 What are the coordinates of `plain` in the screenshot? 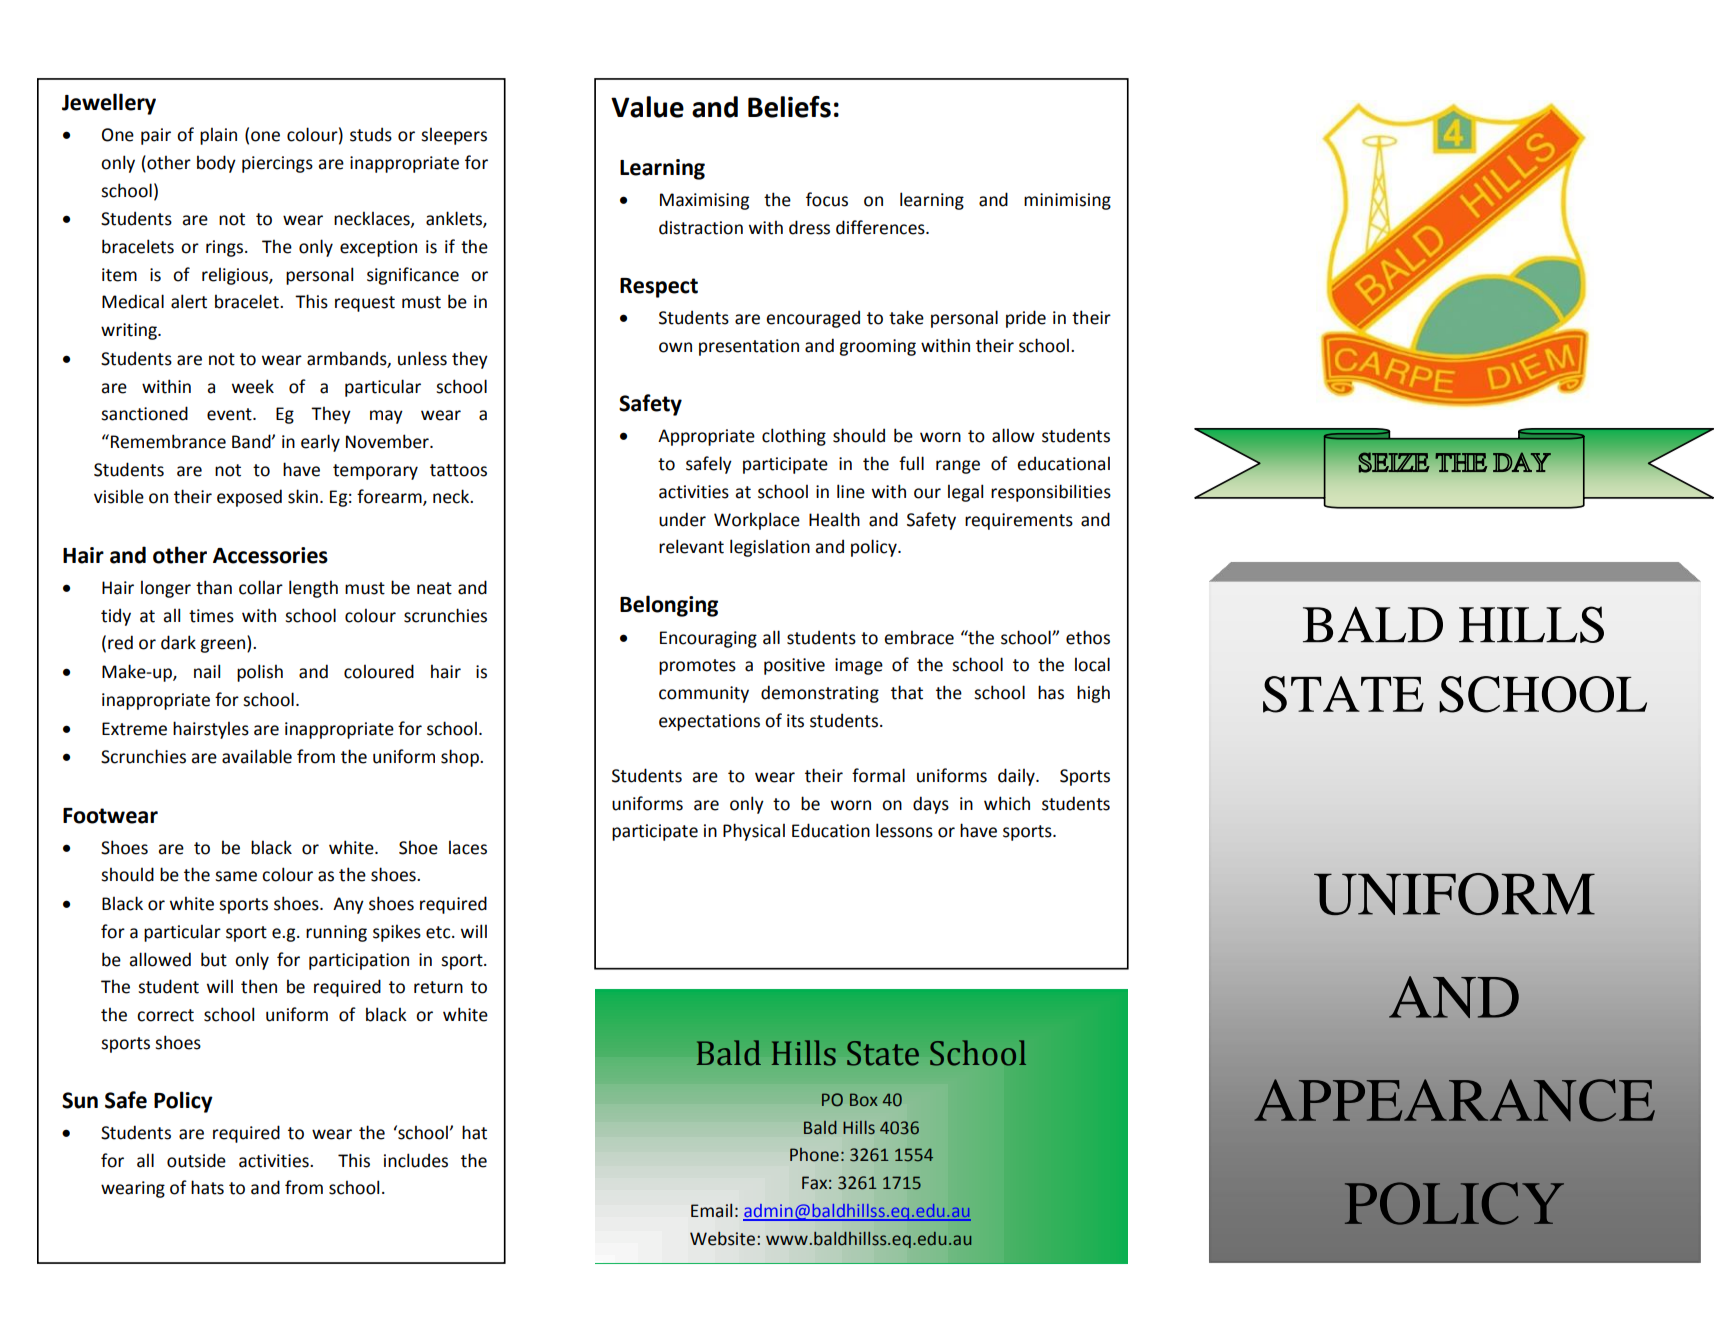 It's located at (218, 136).
